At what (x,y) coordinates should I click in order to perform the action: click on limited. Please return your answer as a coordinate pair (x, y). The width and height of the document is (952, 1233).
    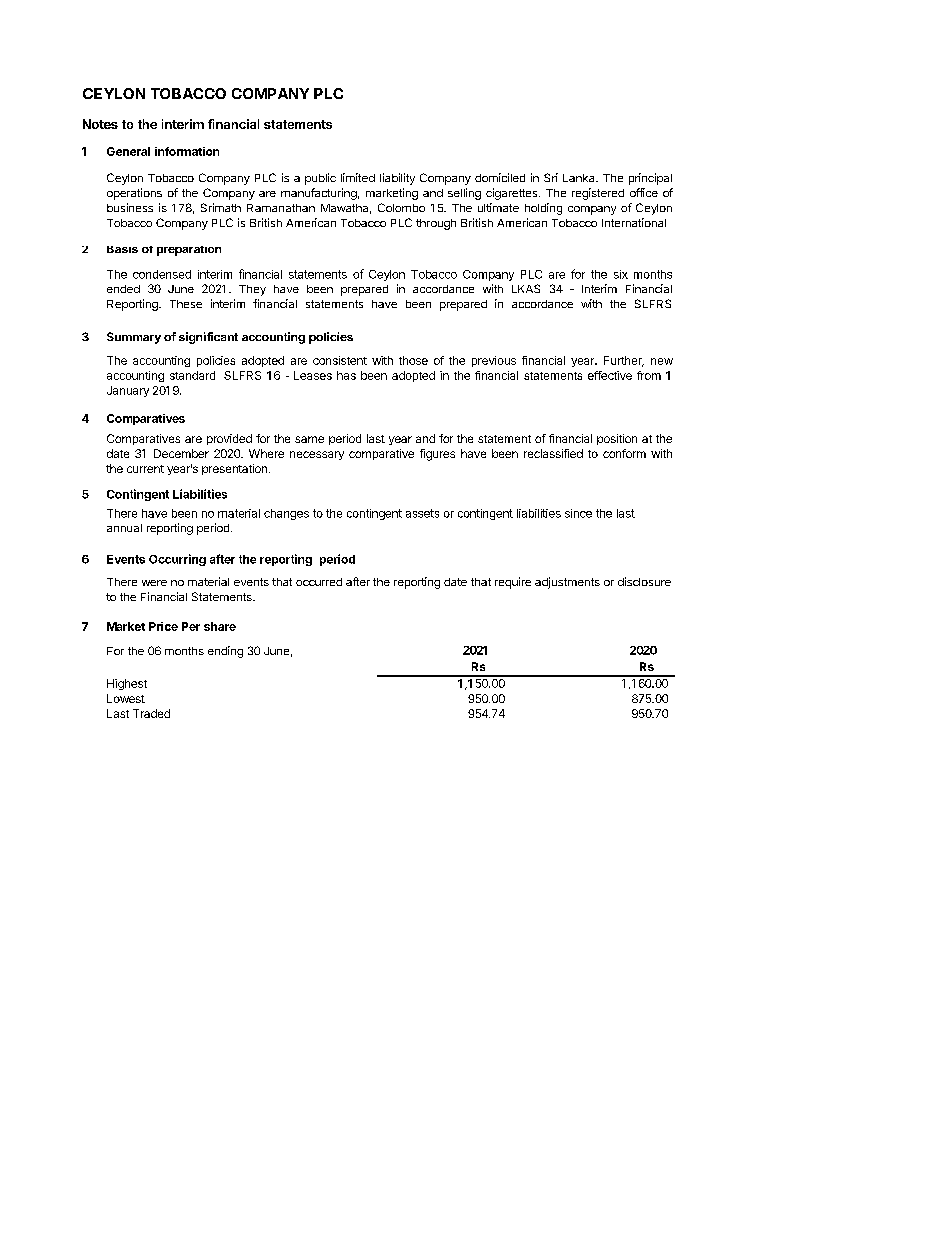
    Looking at the image, I should click on (358, 177).
